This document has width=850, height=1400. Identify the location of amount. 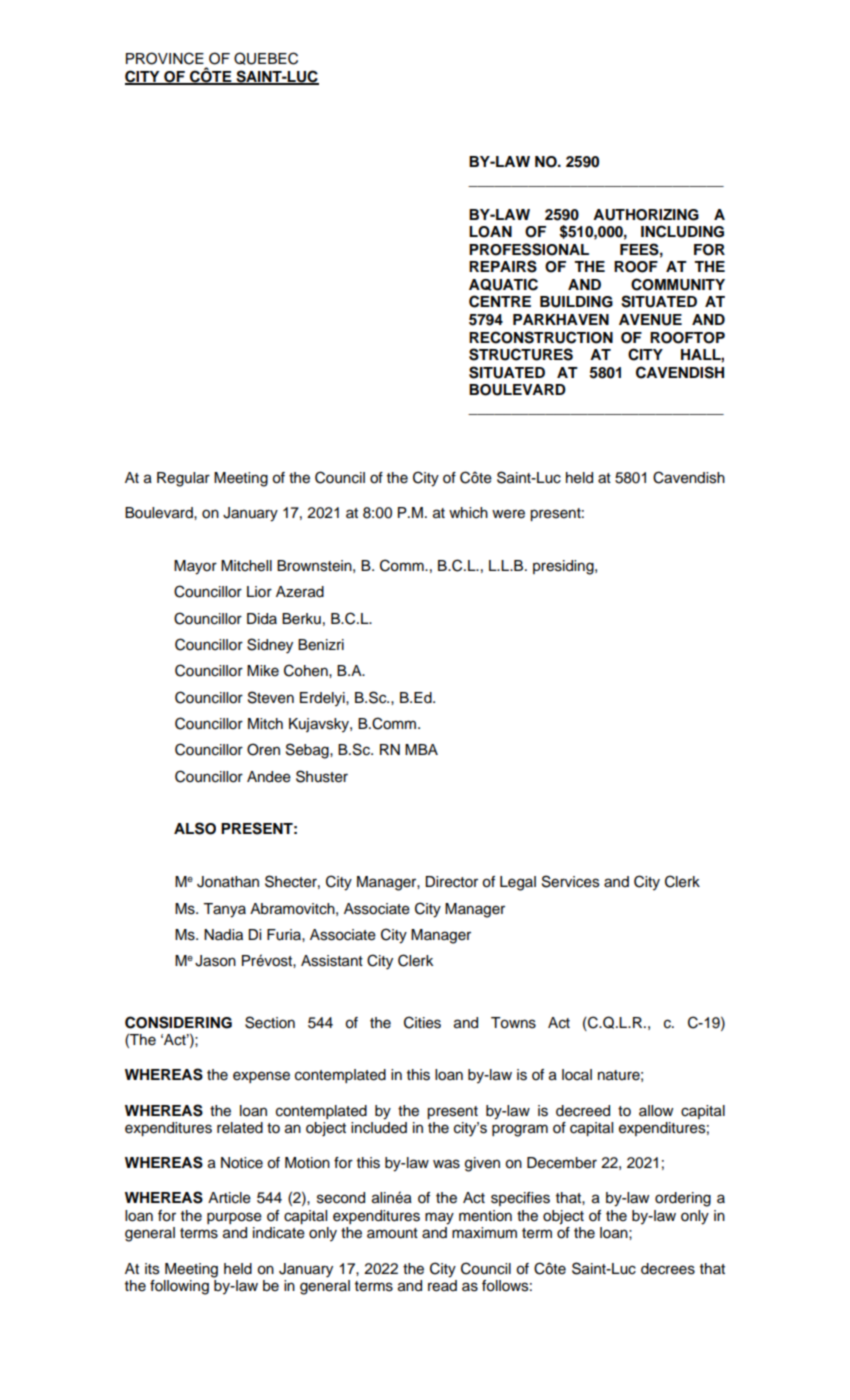
(392, 1233).
